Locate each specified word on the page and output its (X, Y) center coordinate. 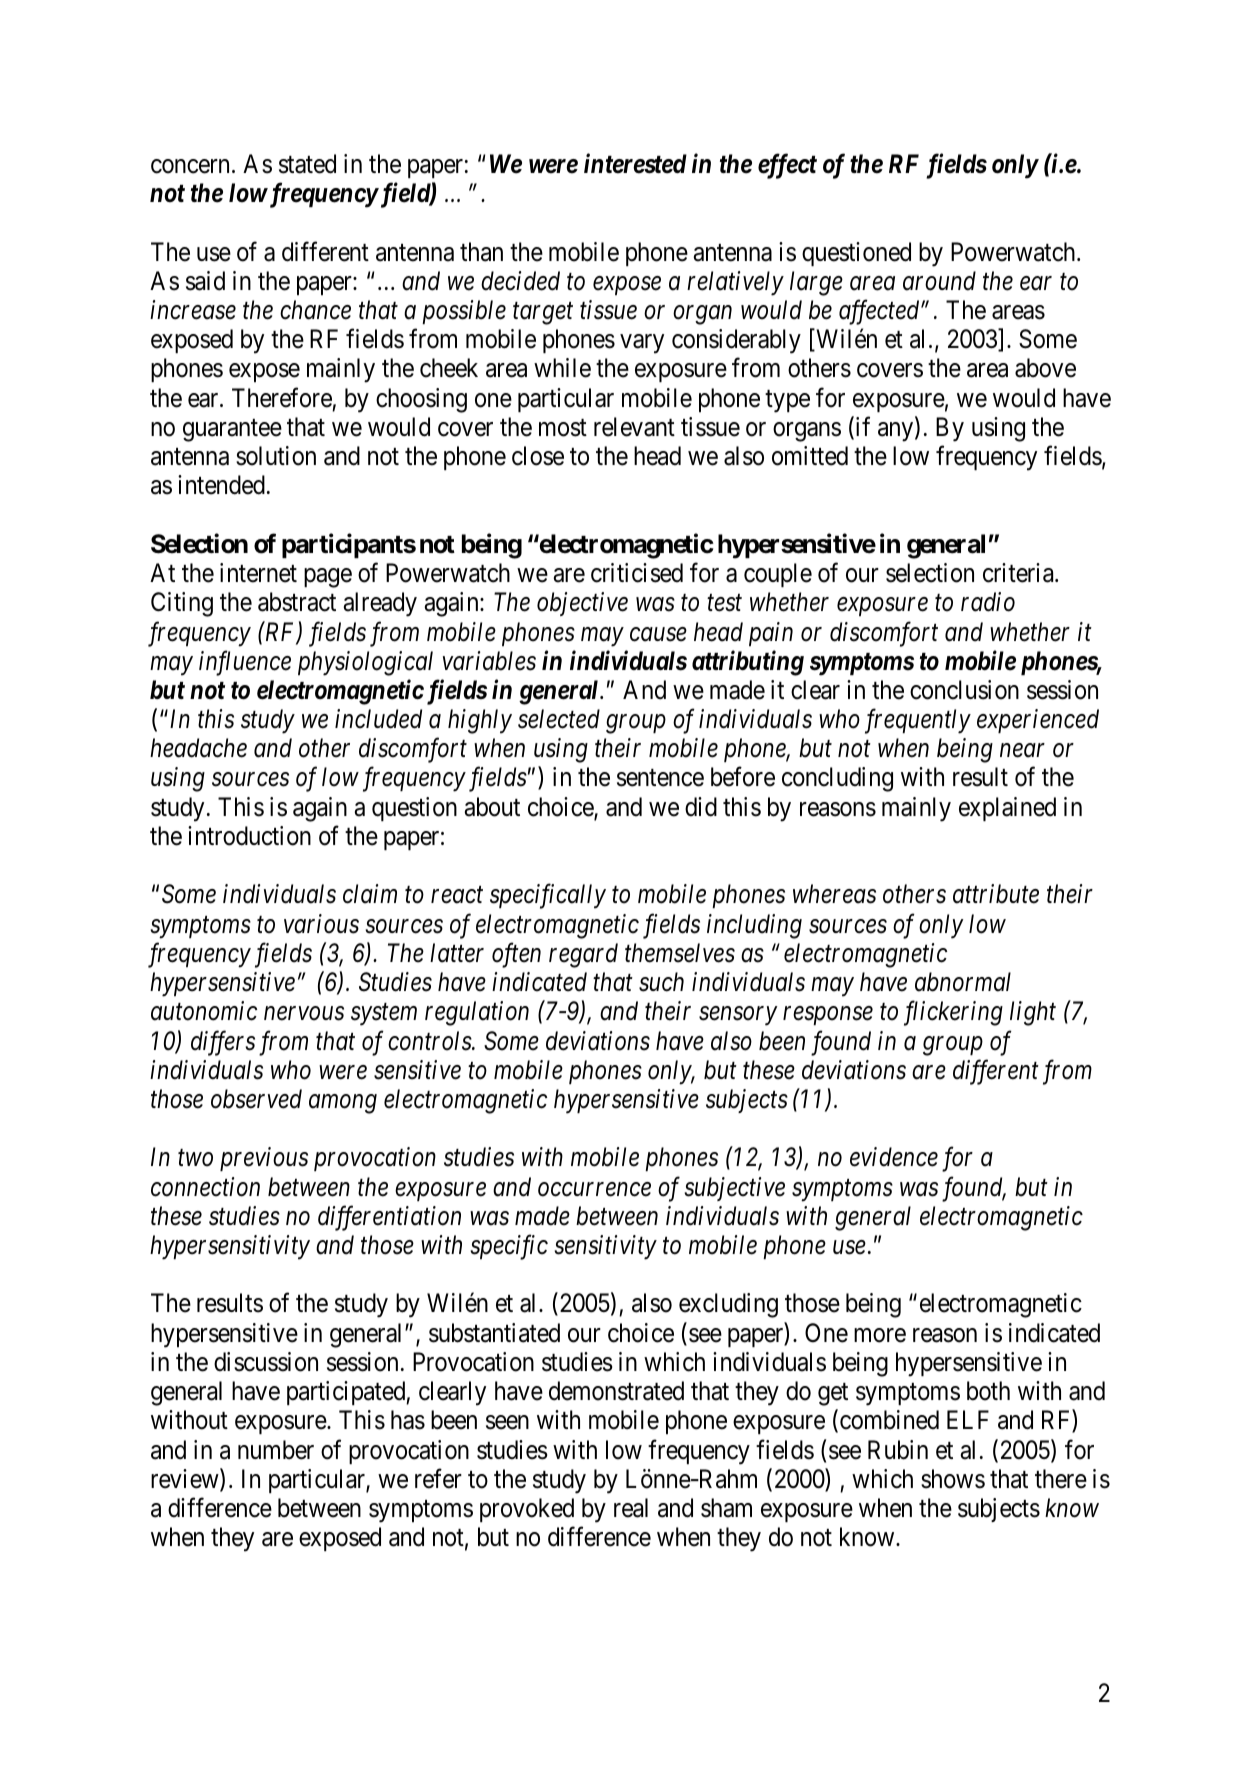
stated (307, 164)
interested (635, 163)
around (939, 281)
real (631, 1508)
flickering (953, 1013)
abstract (297, 602)
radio (988, 602)
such (661, 982)
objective (582, 604)
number (276, 1450)
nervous (304, 1014)
